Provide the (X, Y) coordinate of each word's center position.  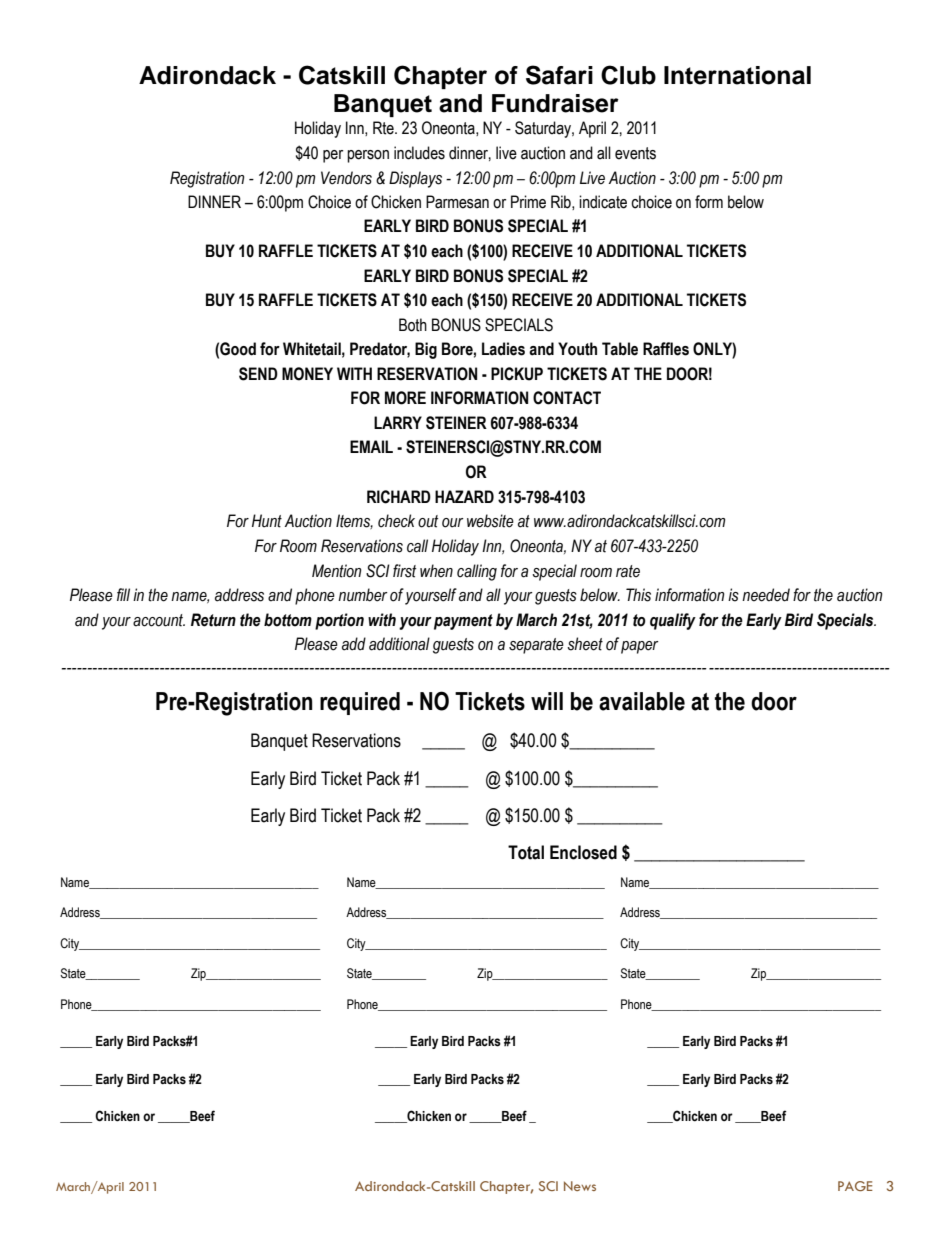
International (737, 75)
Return (213, 620)
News (580, 1186)
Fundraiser (555, 103)
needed (766, 595)
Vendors (346, 178)
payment (463, 622)
